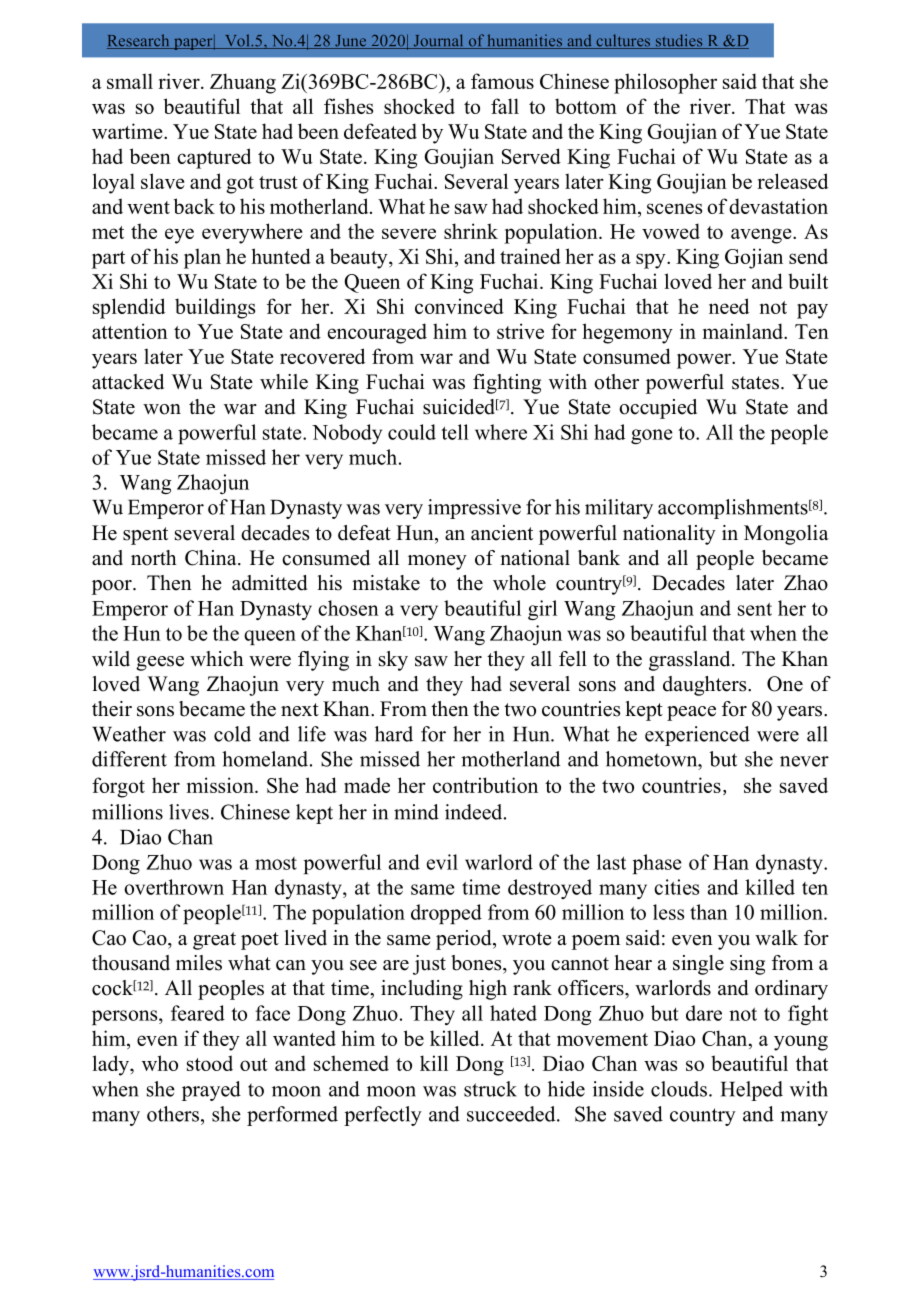  I want to click on mainland, so click(744, 331).
